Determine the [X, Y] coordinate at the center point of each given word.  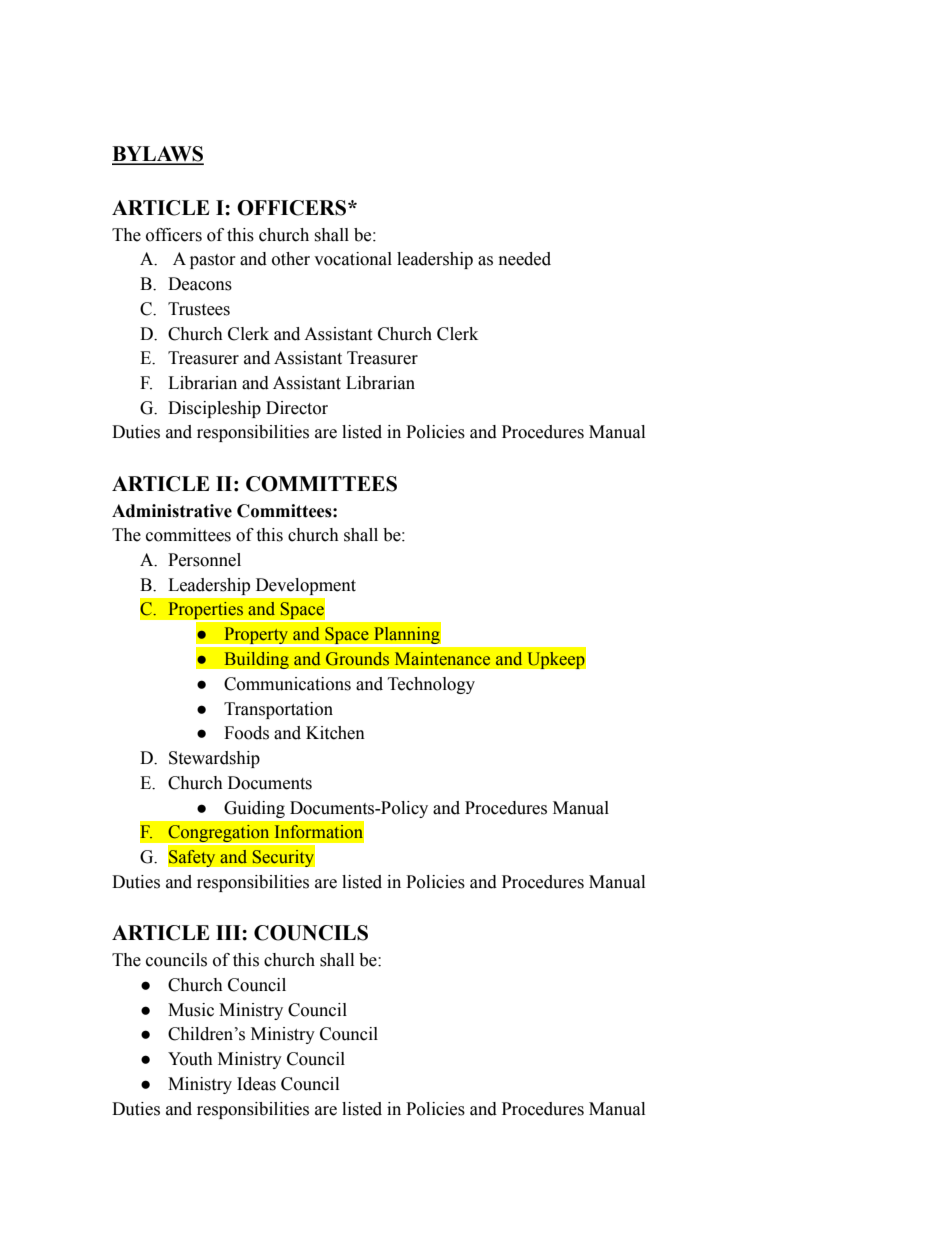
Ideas [256, 1084]
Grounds [357, 659]
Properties [205, 612]
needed [525, 259]
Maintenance [442, 659]
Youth [190, 1059]
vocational [353, 259]
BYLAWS [158, 155]
